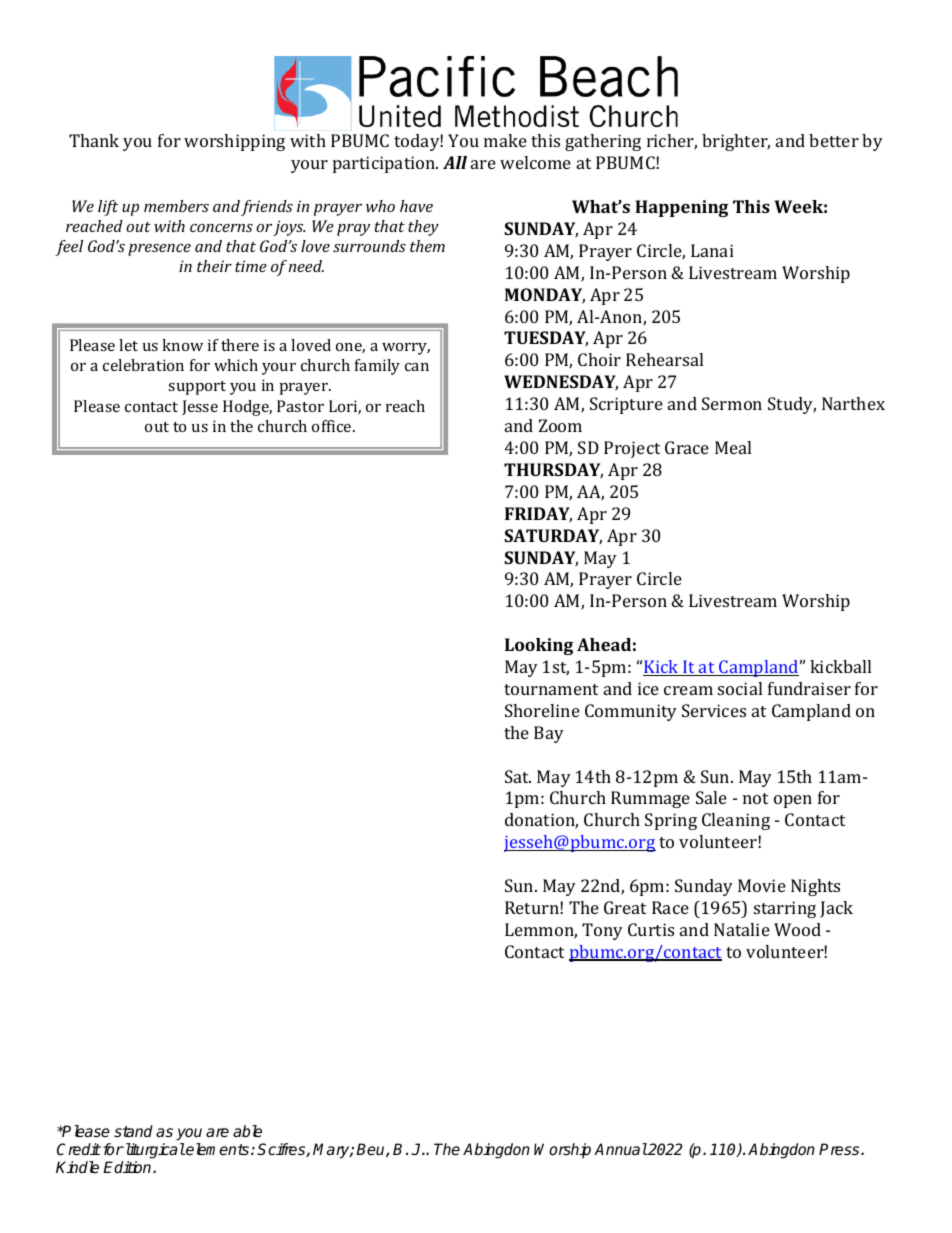 The height and width of the screenshot is (1233, 952). I want to click on brighter, so click(736, 142).
